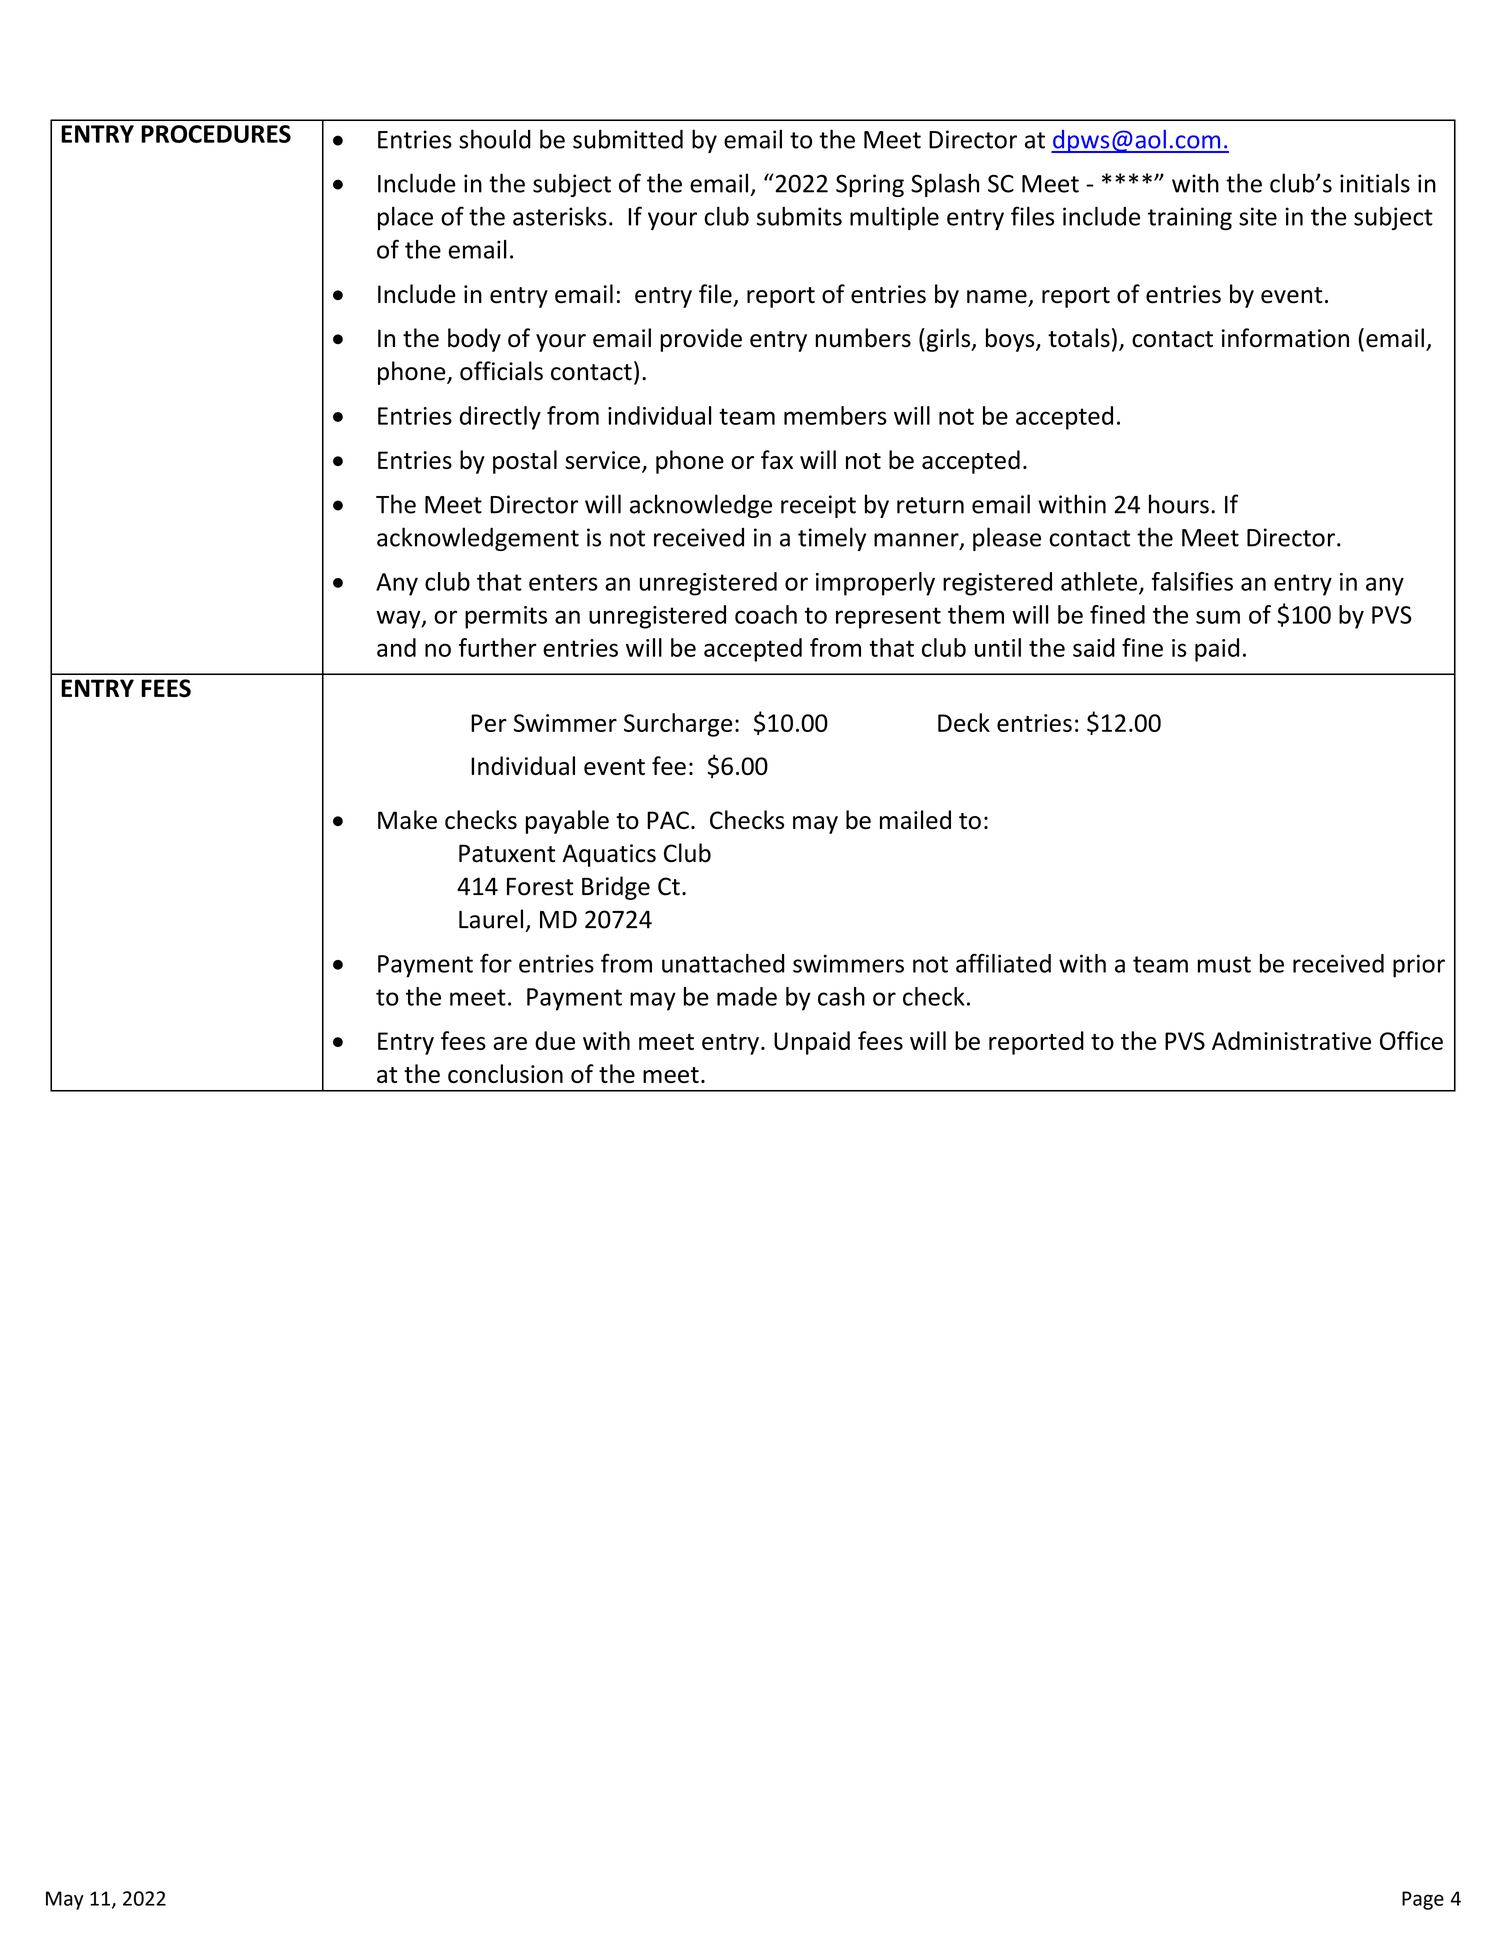 Image resolution: width=1506 pixels, height=1949 pixels. Describe the element at coordinates (505, 1073) in the screenshot. I see `conclusion` at that location.
